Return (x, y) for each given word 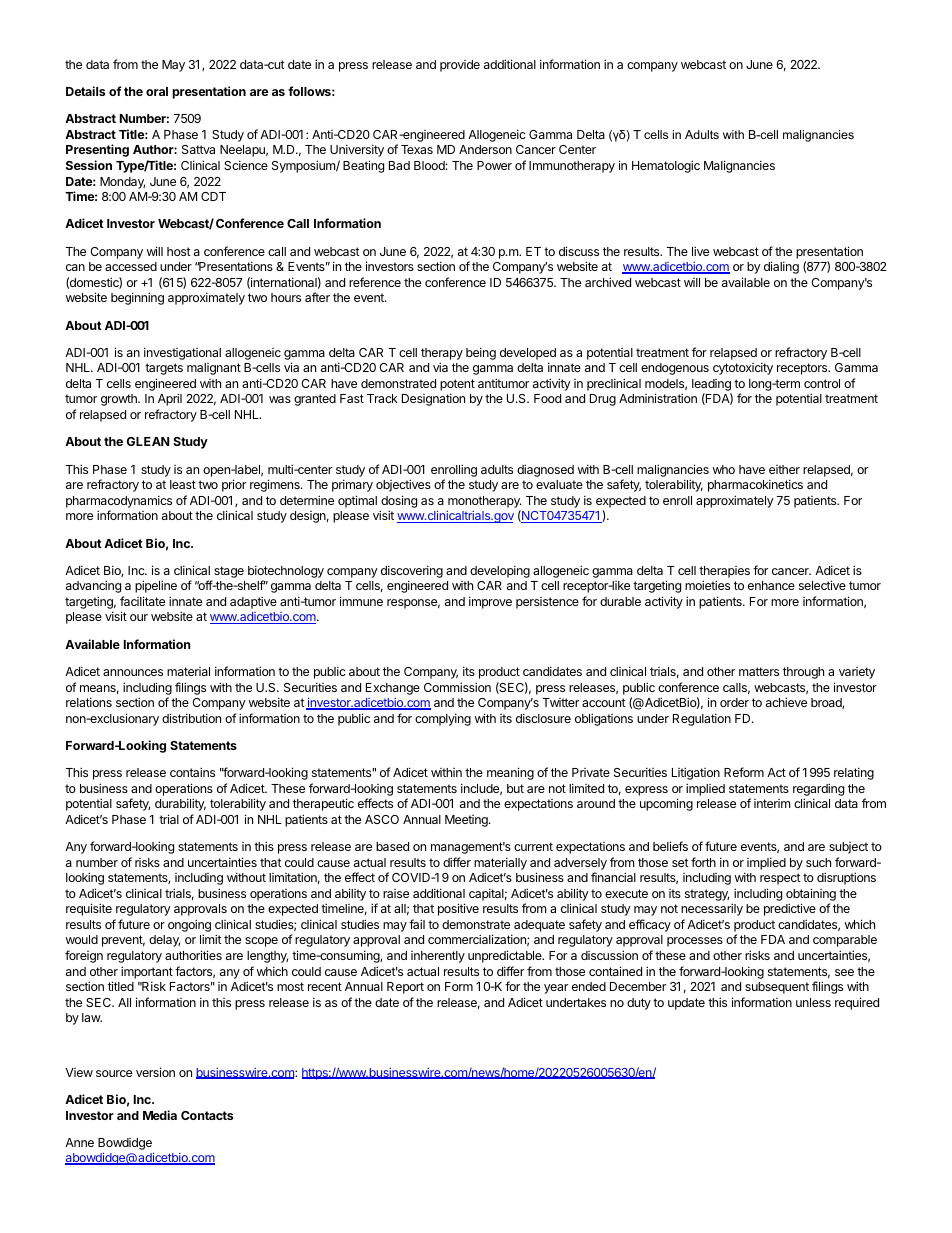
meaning (510, 773)
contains (192, 772)
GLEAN (148, 441)
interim (772, 803)
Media (160, 1115)
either (784, 469)
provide (460, 66)
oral (157, 91)
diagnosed (545, 470)
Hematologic (666, 166)
